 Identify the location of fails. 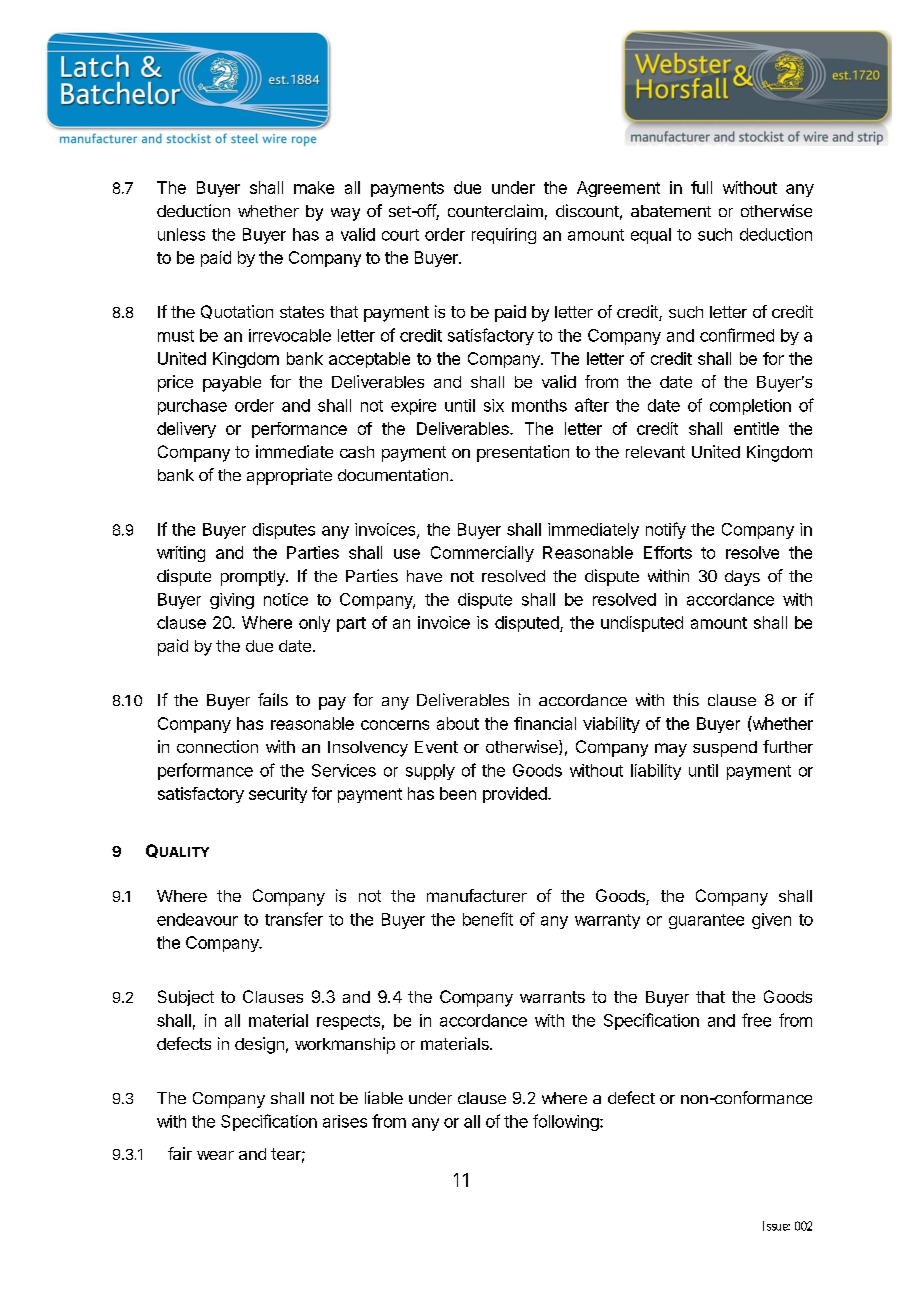
(273, 699).
